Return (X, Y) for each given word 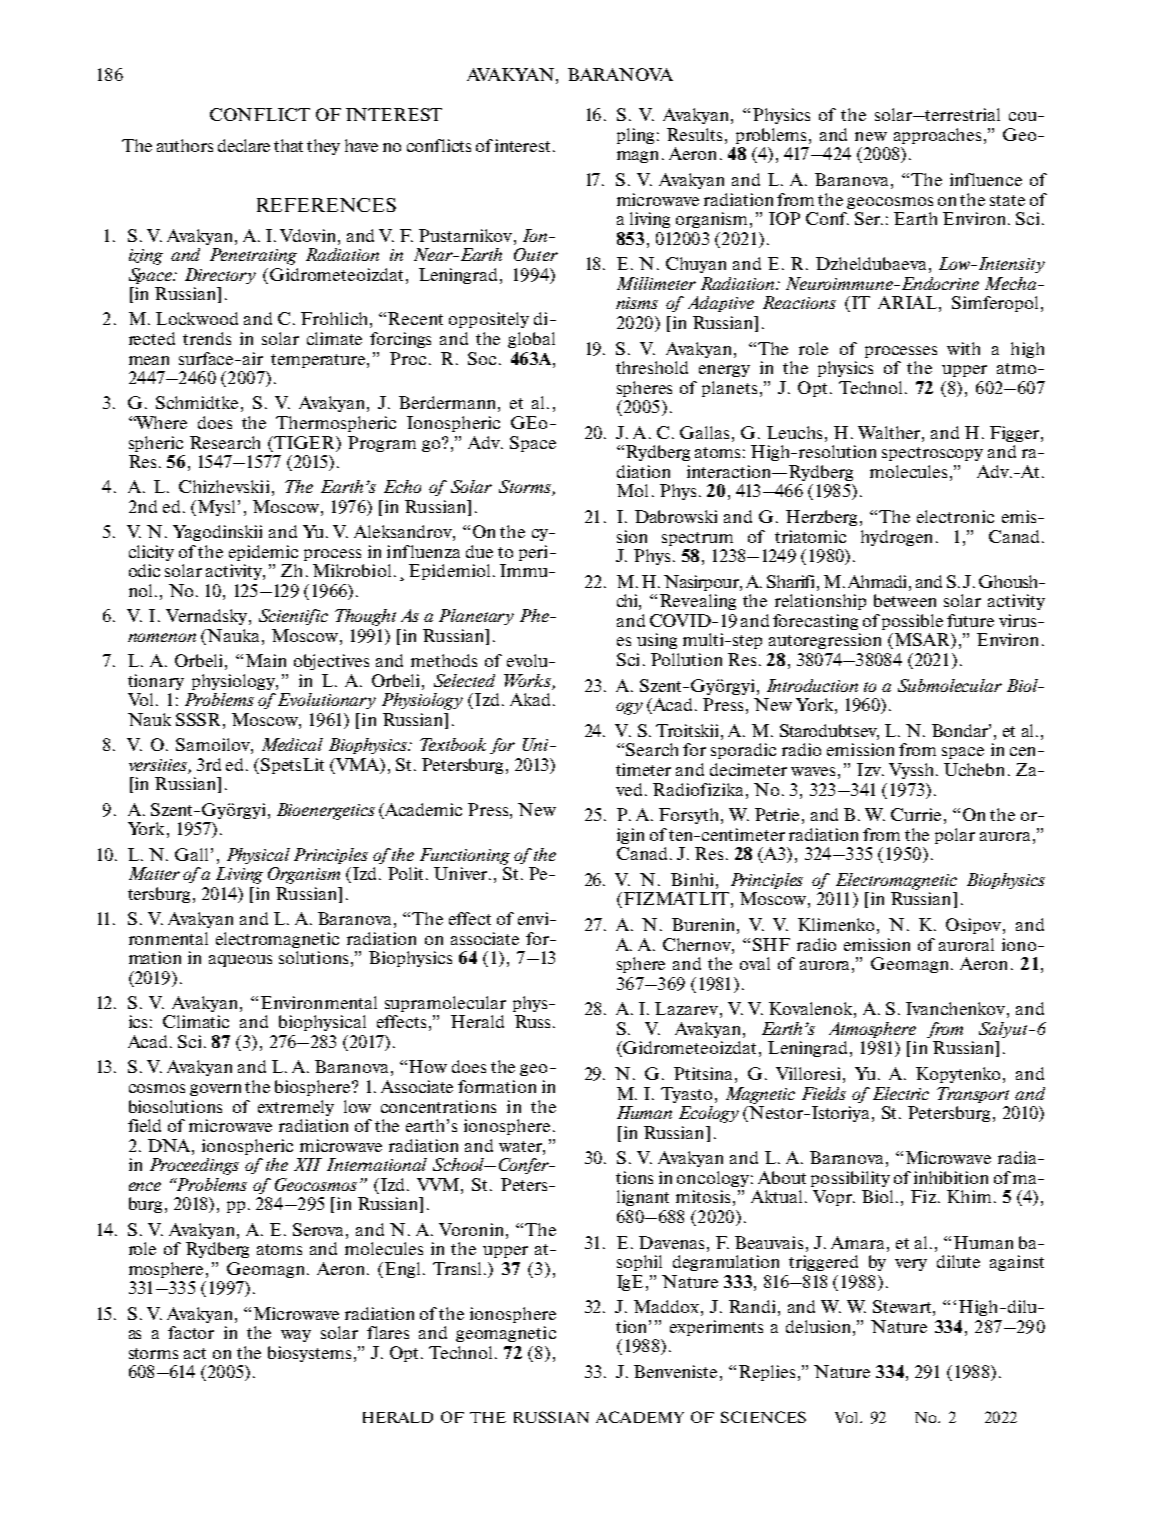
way (296, 1336)
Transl (459, 1268)
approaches (937, 136)
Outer (536, 254)
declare (244, 145)
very (911, 1265)
